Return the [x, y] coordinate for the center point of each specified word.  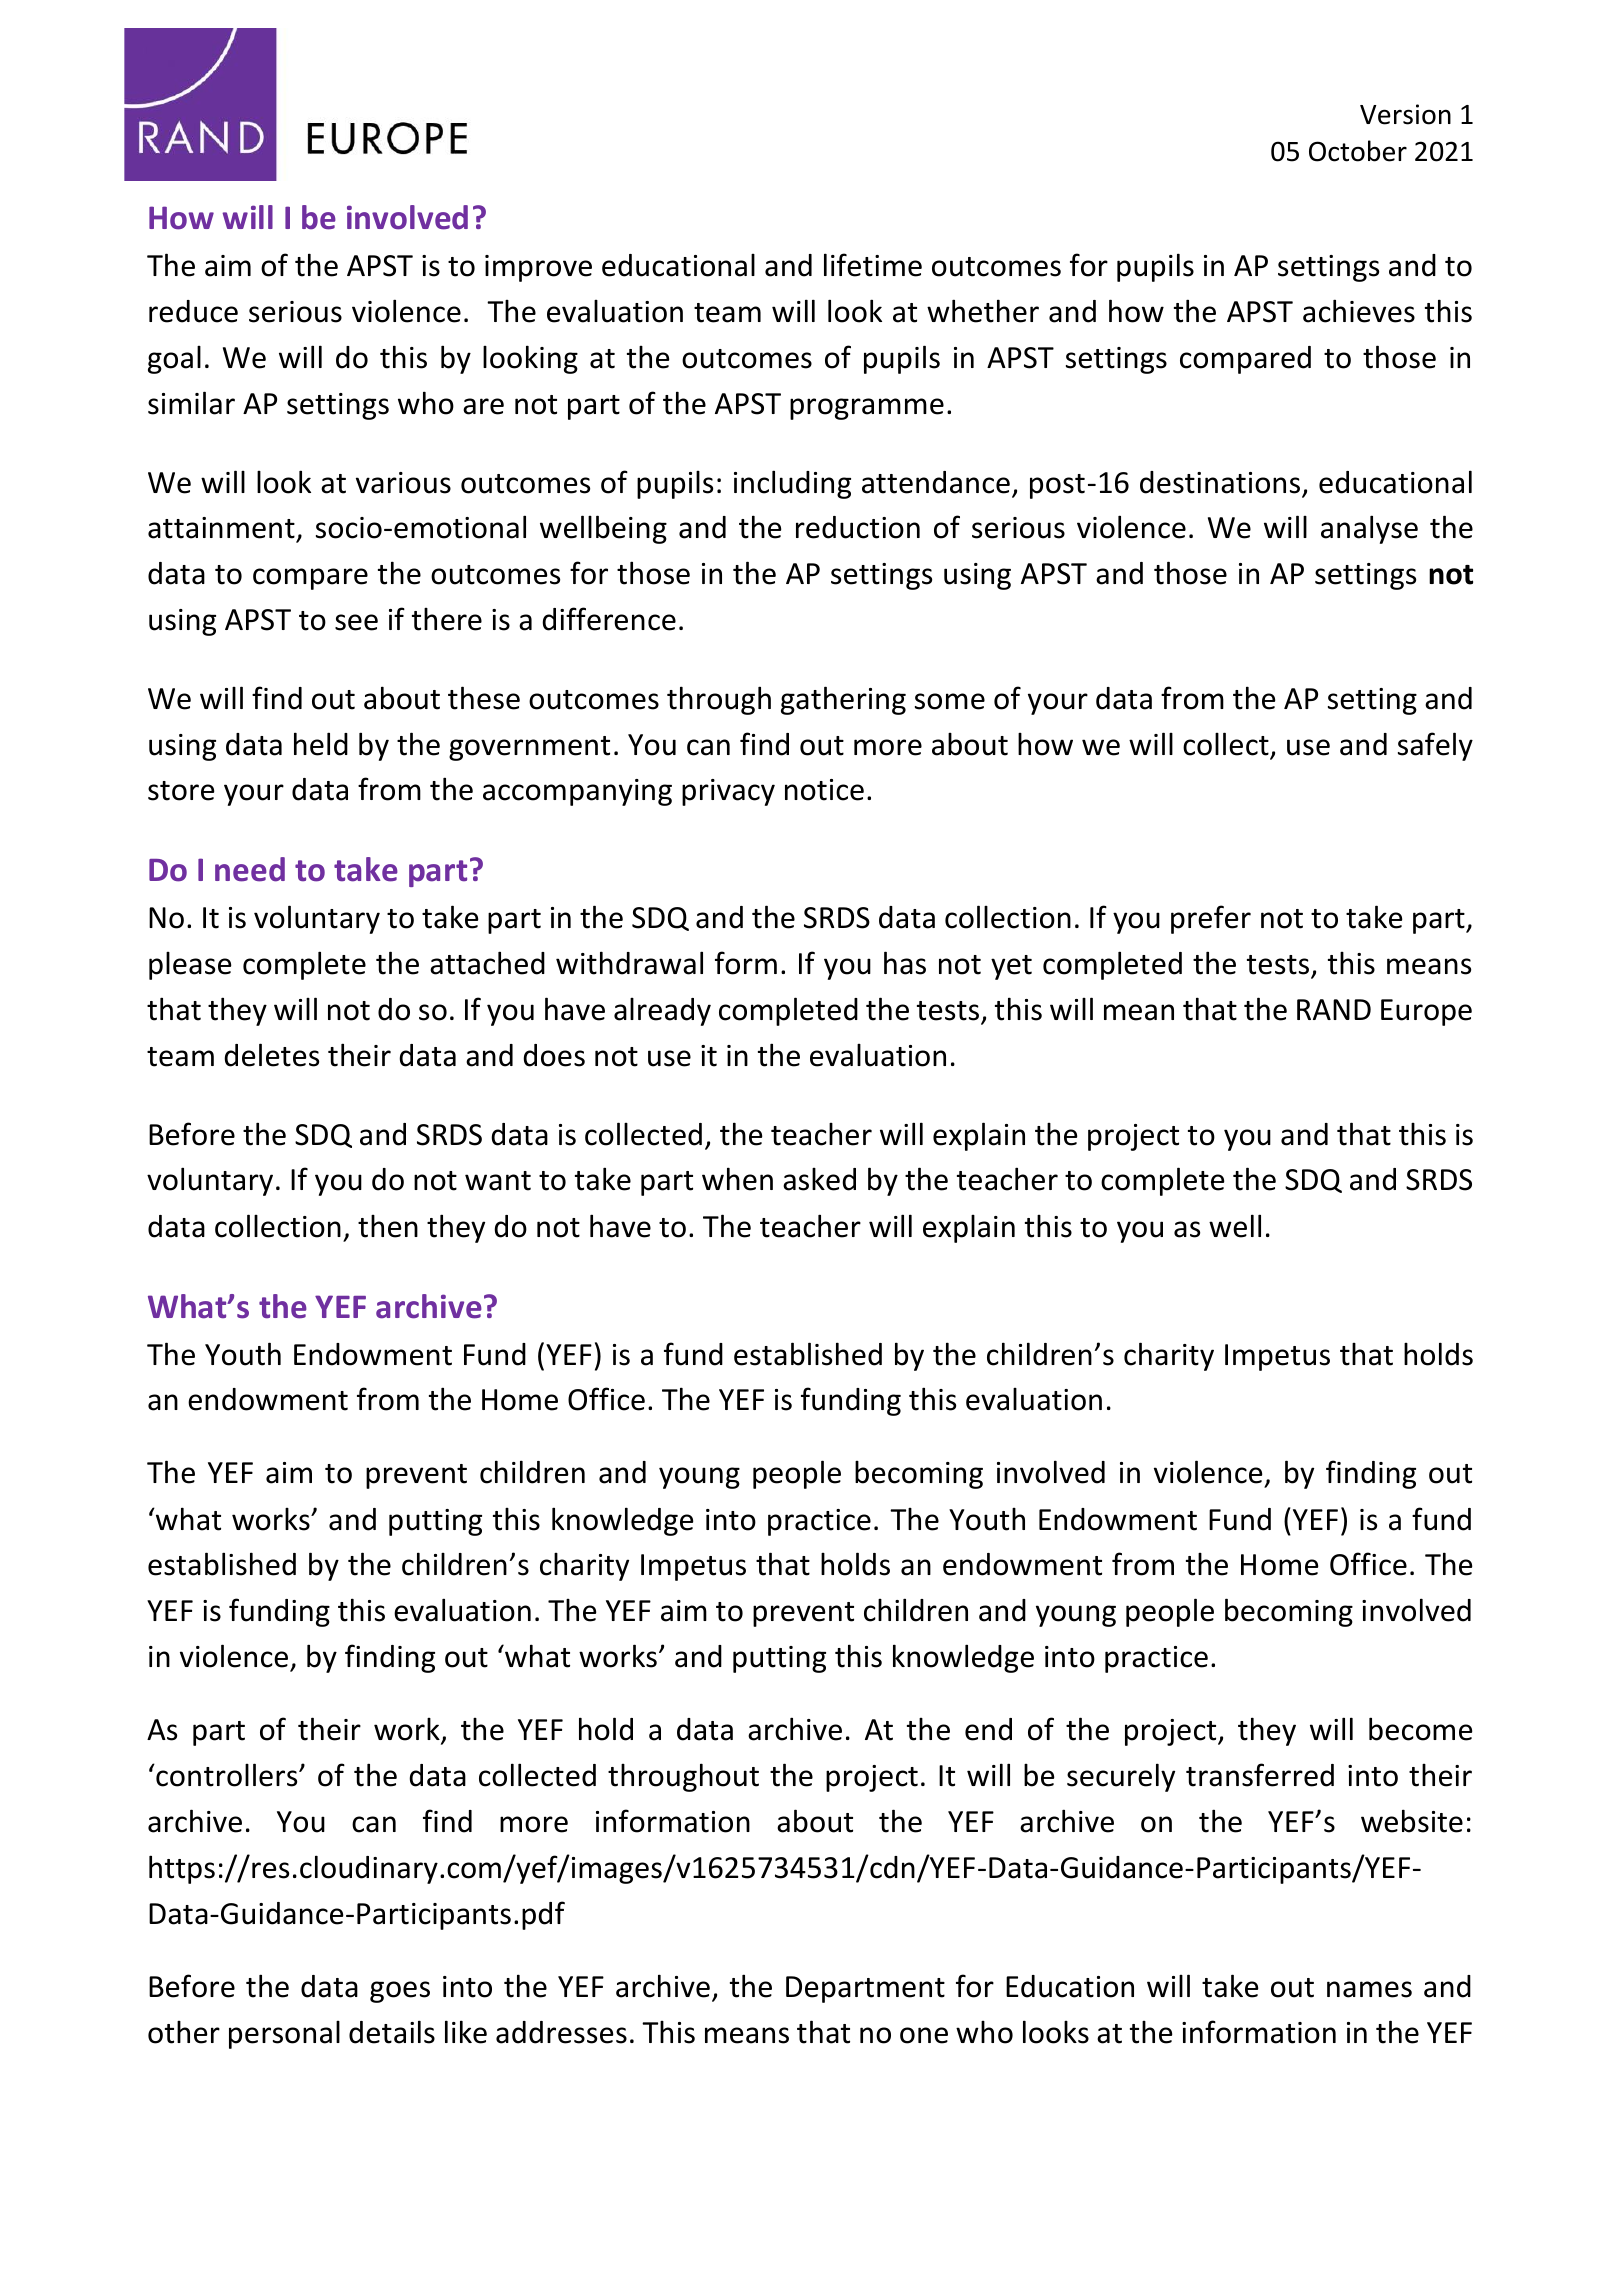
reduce [193, 311]
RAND [1334, 1009]
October [1358, 151]
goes [400, 1992]
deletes [271, 1055]
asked [819, 1179]
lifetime [873, 265]
